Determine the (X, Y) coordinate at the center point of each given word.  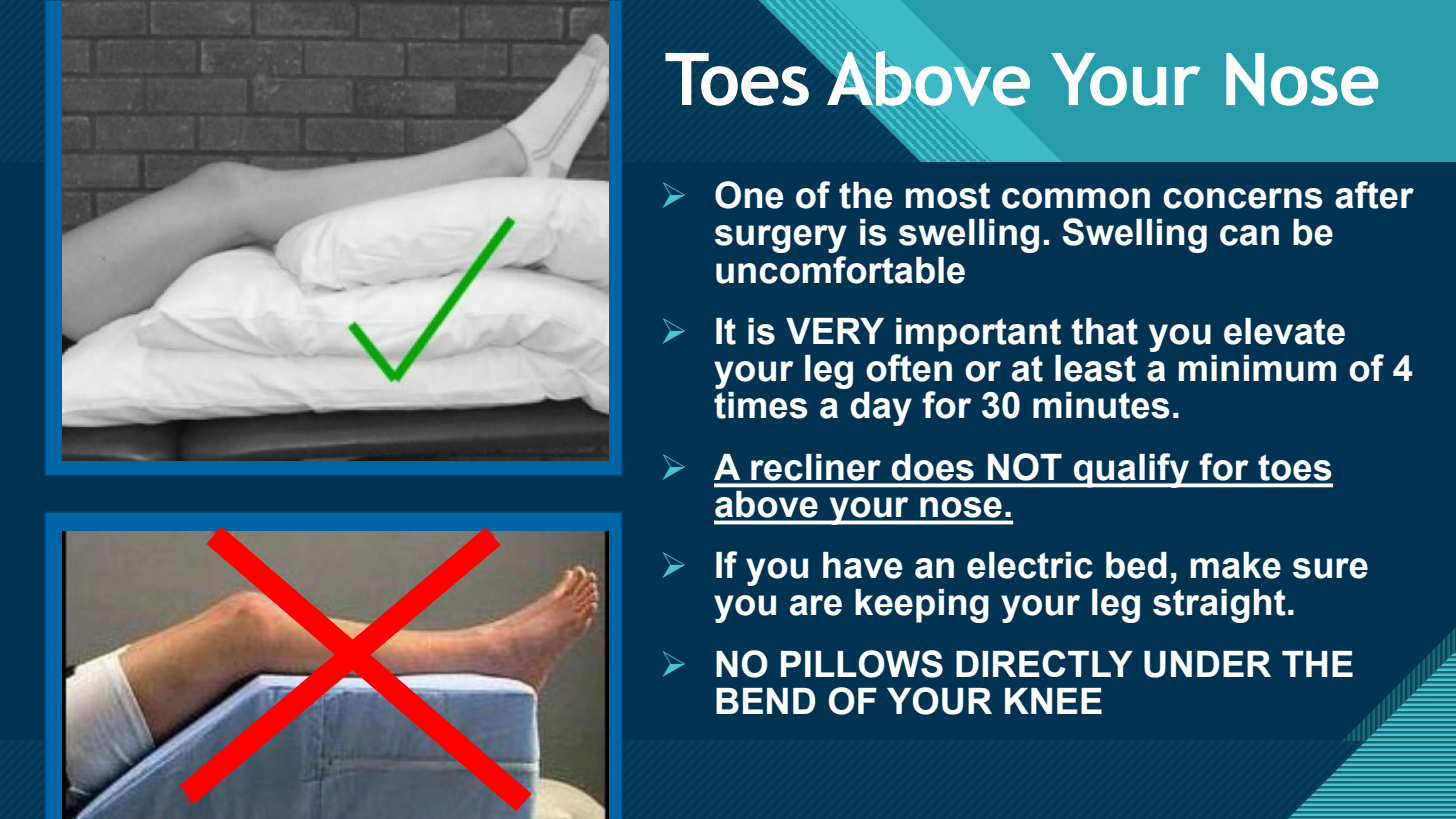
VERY (835, 331)
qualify (1131, 470)
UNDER (1207, 664)
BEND (766, 701)
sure (1330, 568)
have (862, 565)
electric (1030, 565)
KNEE (1053, 701)
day (881, 409)
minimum (1257, 368)
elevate (1284, 331)
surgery (781, 239)
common (1076, 198)
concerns (1242, 198)
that (1105, 331)
